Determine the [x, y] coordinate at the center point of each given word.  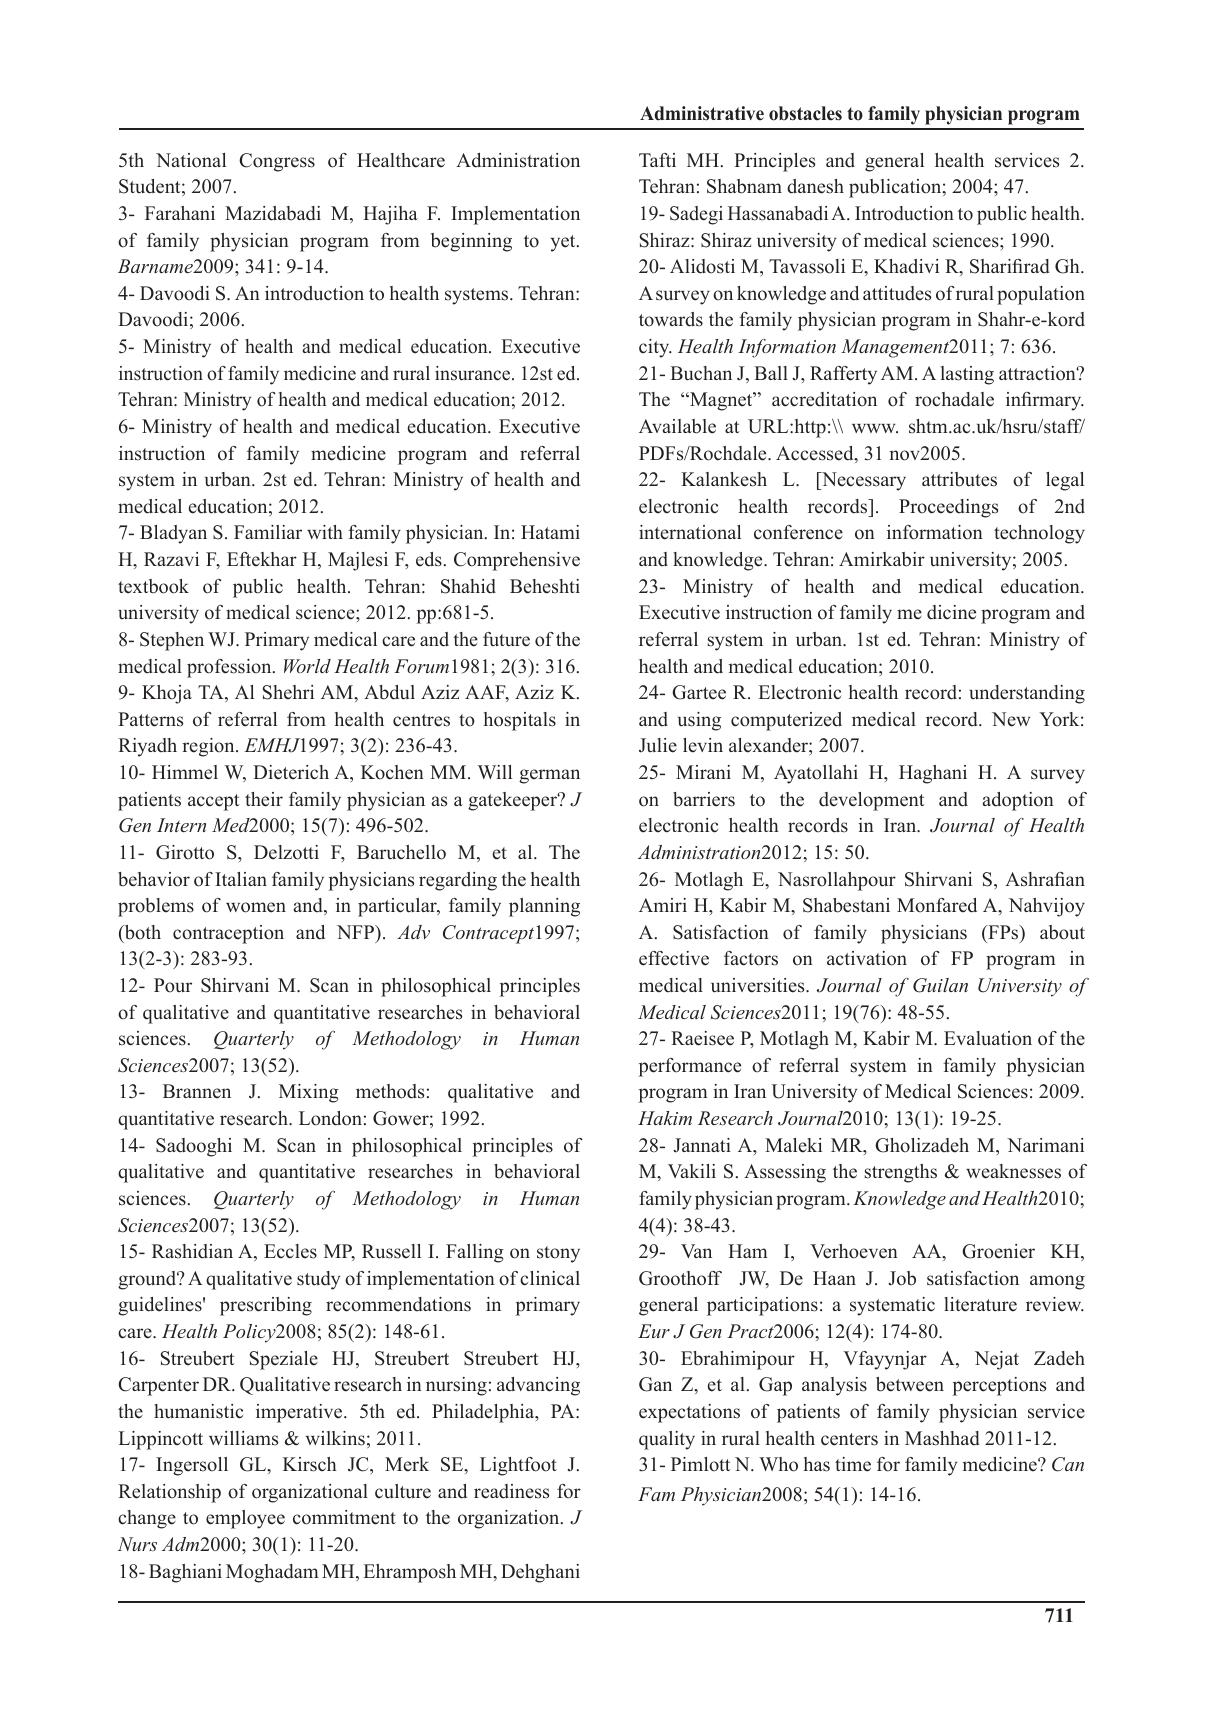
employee [245, 1519]
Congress [277, 162]
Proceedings [948, 508]
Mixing [309, 1093]
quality [667, 1440]
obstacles [805, 113]
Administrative [702, 113]
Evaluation [988, 1038]
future [506, 639]
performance [690, 1067]
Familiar [268, 532]
